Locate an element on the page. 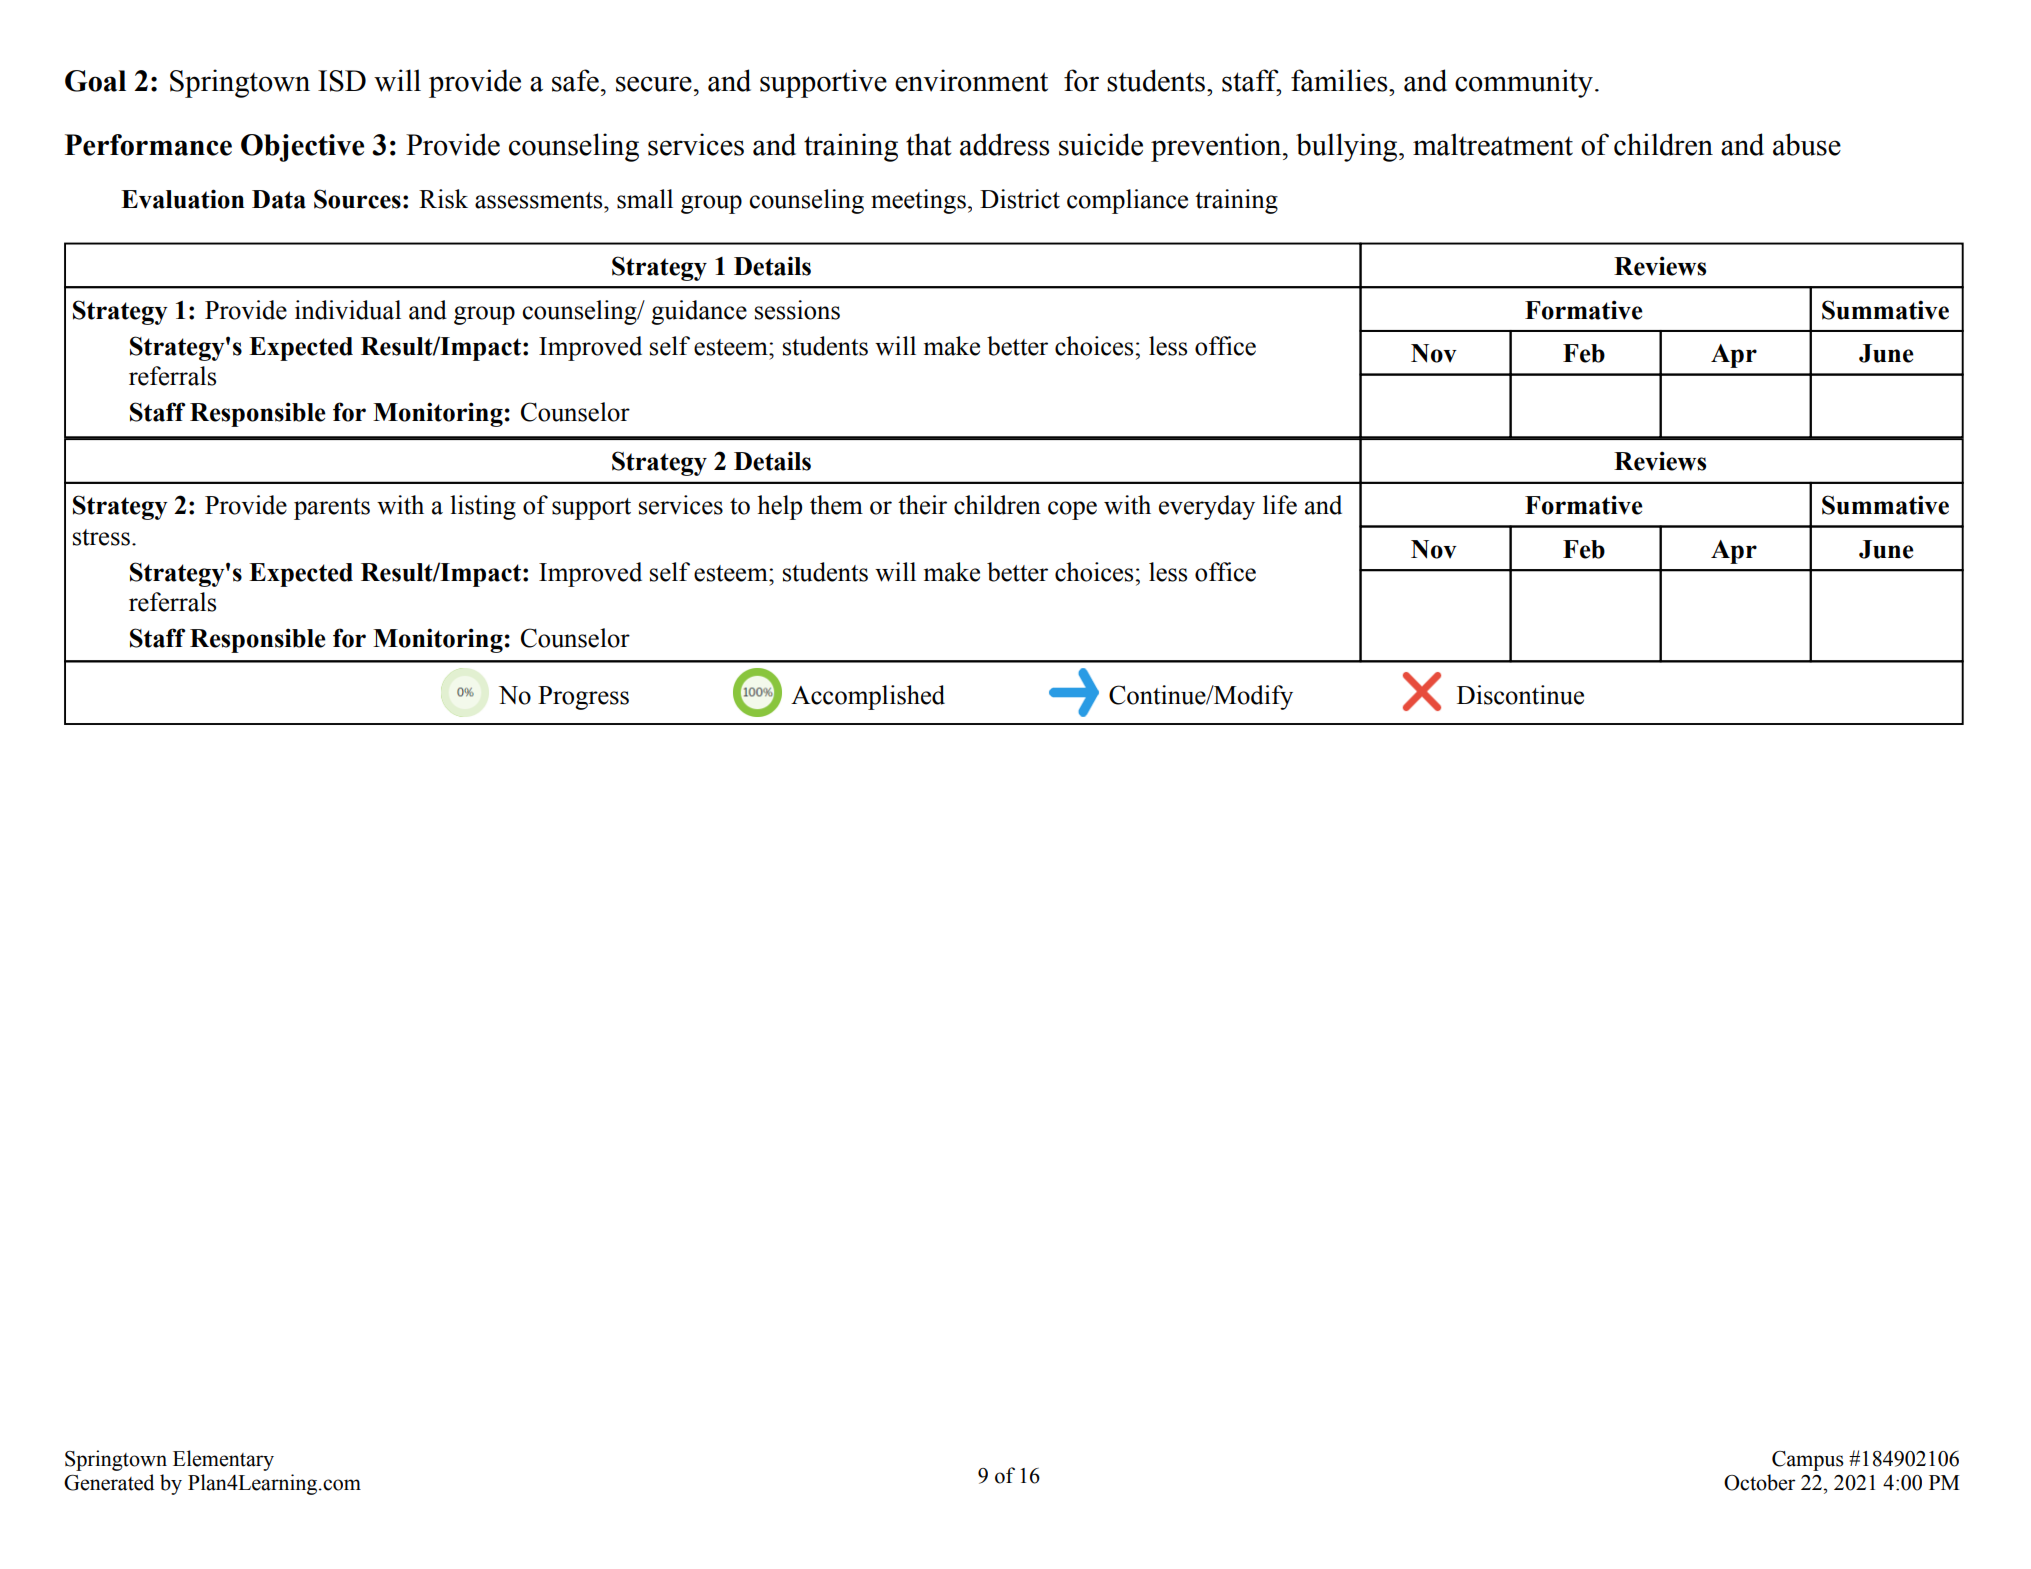  Accomplished is located at coordinates (868, 697).
